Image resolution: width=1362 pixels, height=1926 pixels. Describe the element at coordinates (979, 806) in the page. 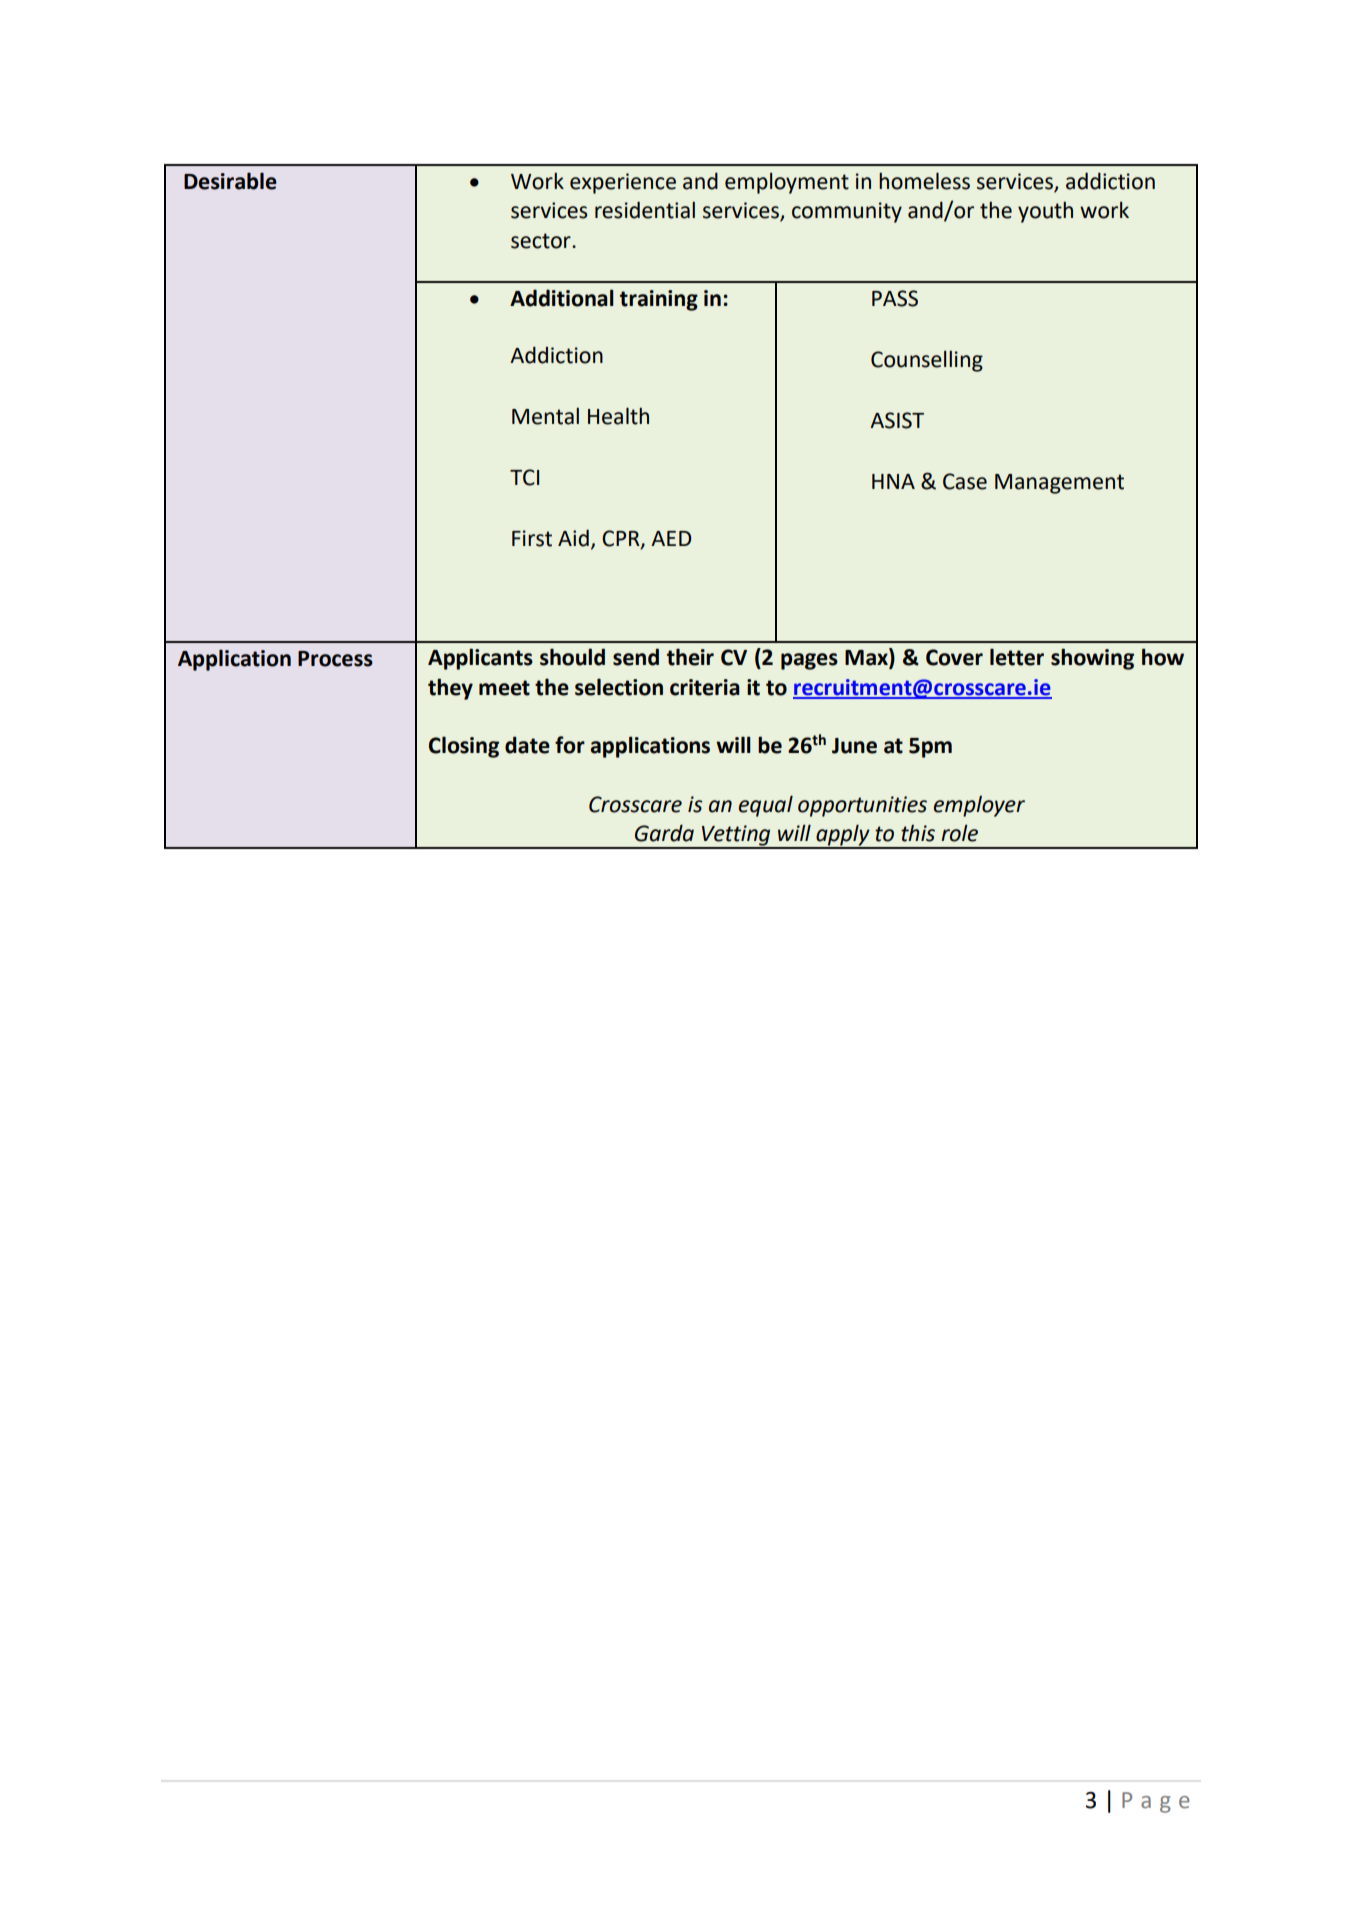

I see `employer` at that location.
